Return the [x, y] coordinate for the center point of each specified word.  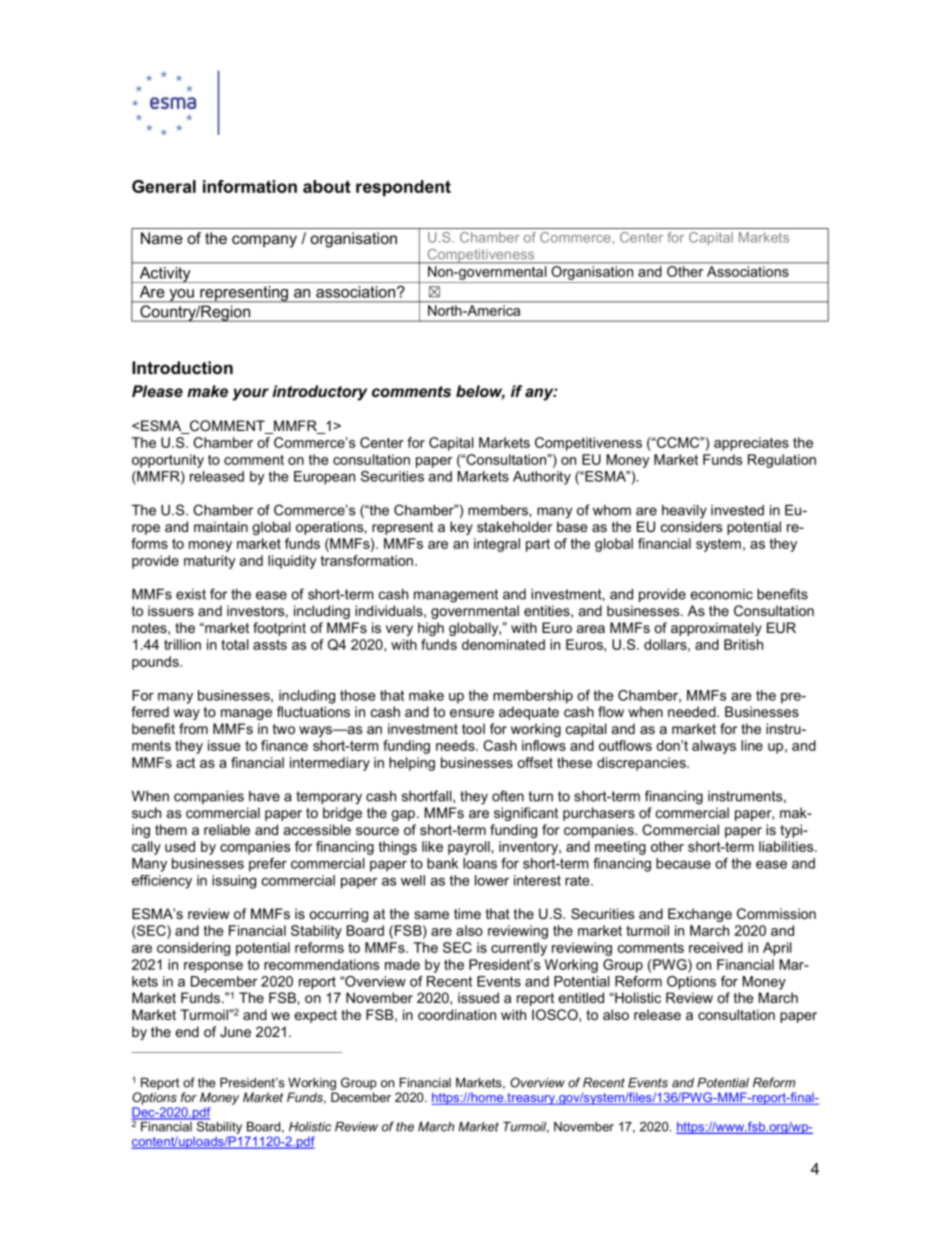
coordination [457, 1014]
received [716, 947]
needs [456, 745]
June [235, 1031]
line [752, 745]
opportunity [168, 461]
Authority [542, 478]
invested [737, 510]
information [250, 186]
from [193, 728]
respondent [403, 188]
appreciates [751, 444]
